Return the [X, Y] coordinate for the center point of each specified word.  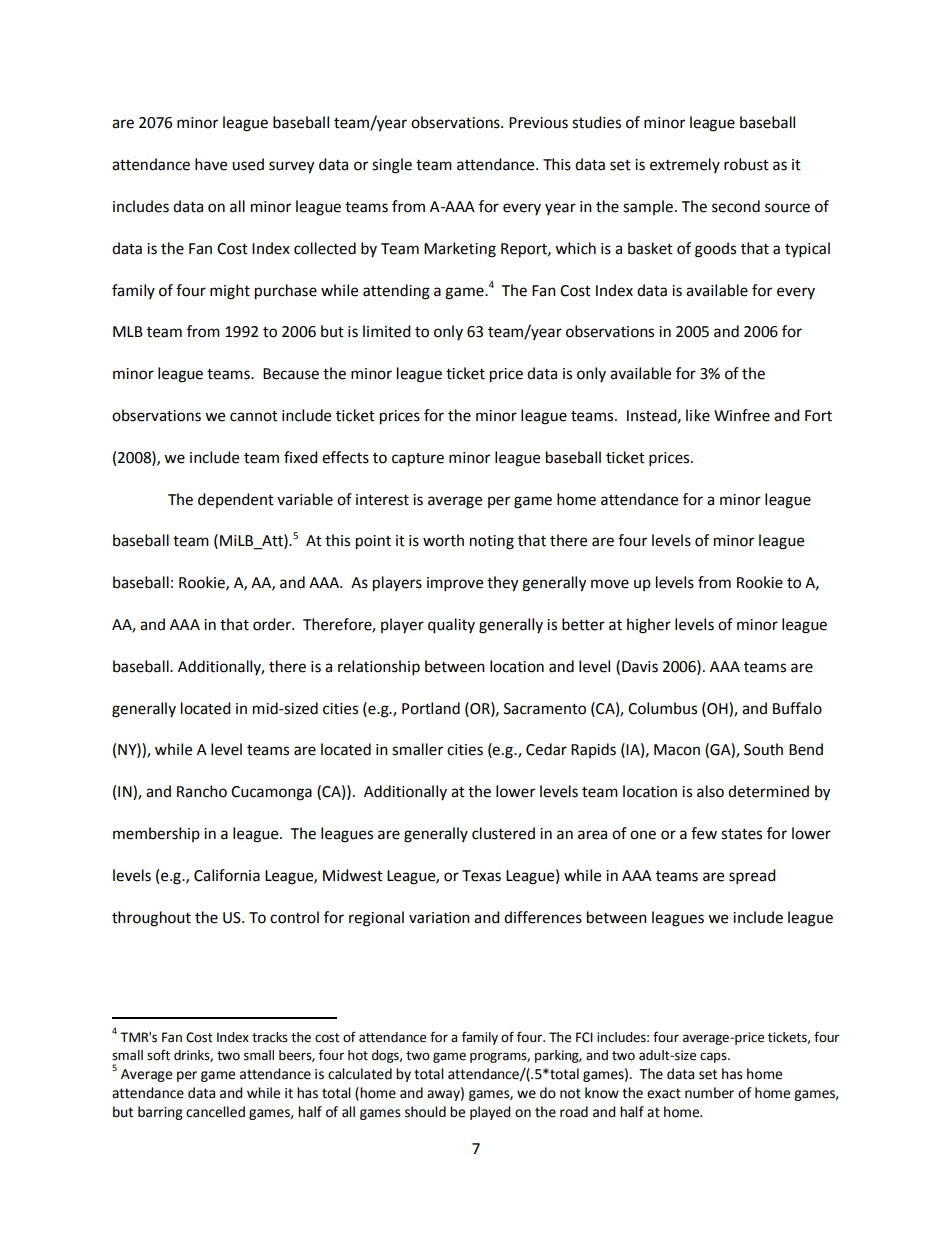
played [490, 1113]
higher [649, 626]
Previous [538, 123]
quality [451, 626]
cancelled [215, 1112]
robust [746, 164]
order [273, 624]
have [211, 164]
